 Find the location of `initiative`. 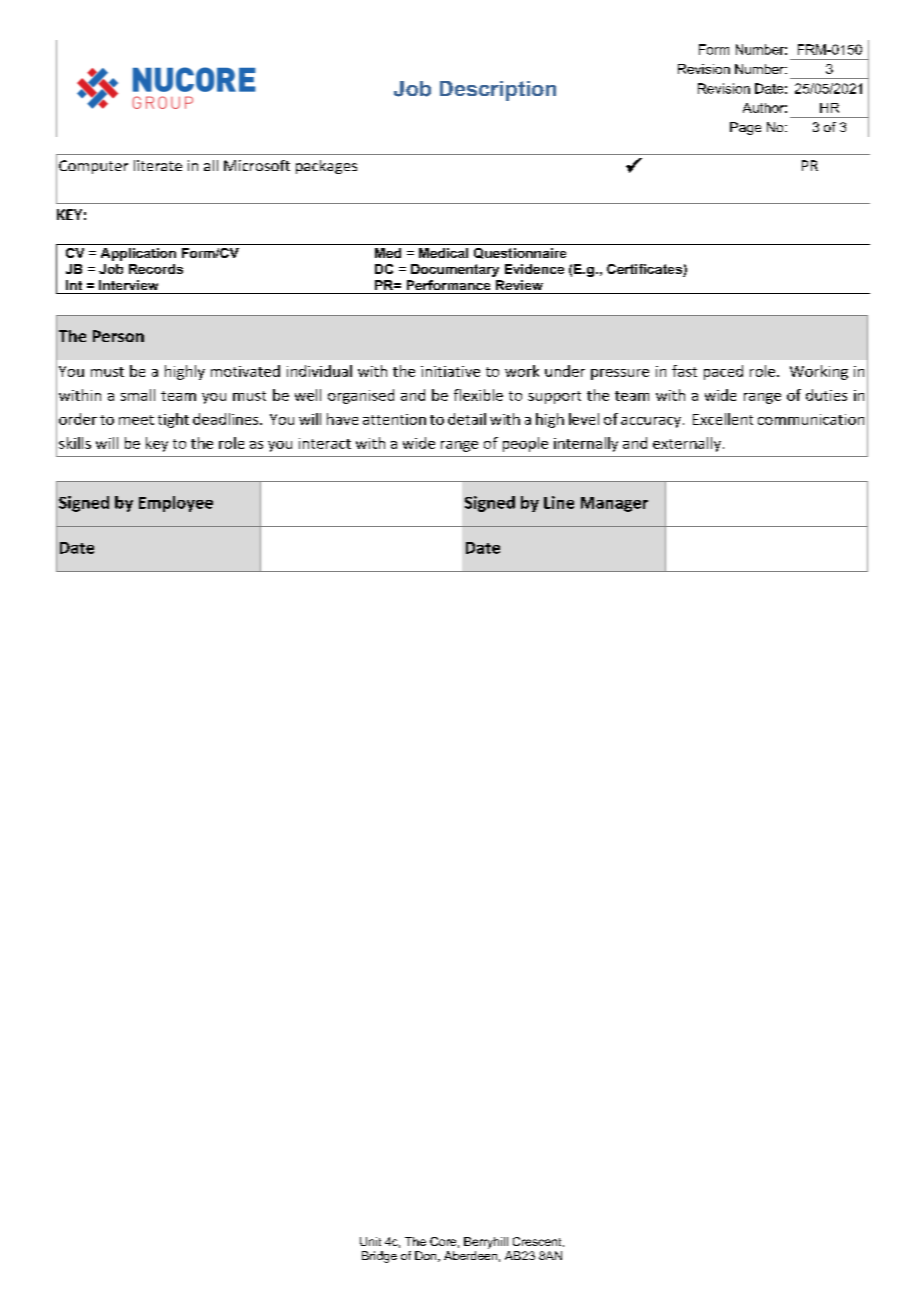

initiative is located at coordinates (450, 371).
